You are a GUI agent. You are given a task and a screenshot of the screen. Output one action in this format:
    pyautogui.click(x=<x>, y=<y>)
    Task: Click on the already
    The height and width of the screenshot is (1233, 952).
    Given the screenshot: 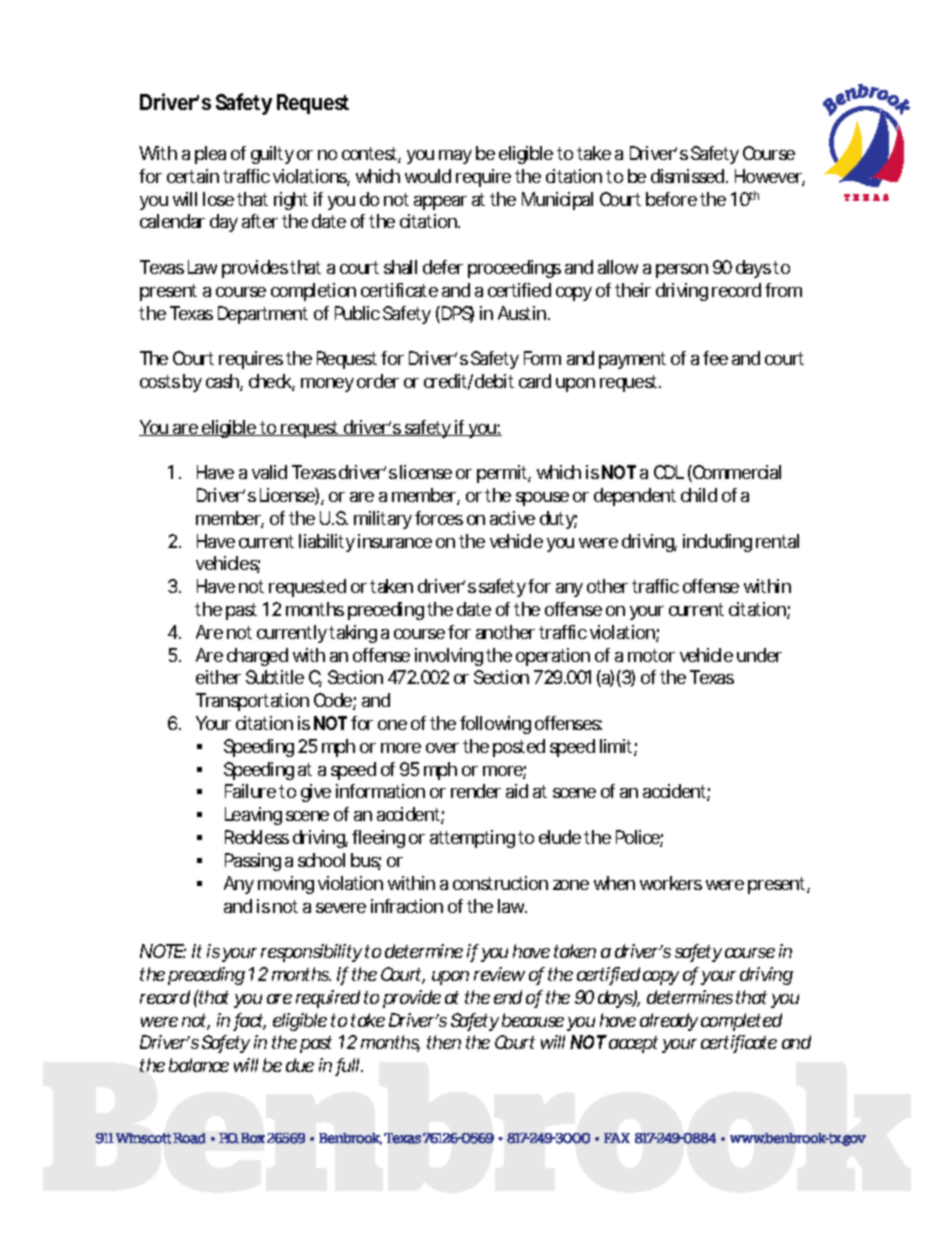 What is the action you would take?
    pyautogui.click(x=669, y=1022)
